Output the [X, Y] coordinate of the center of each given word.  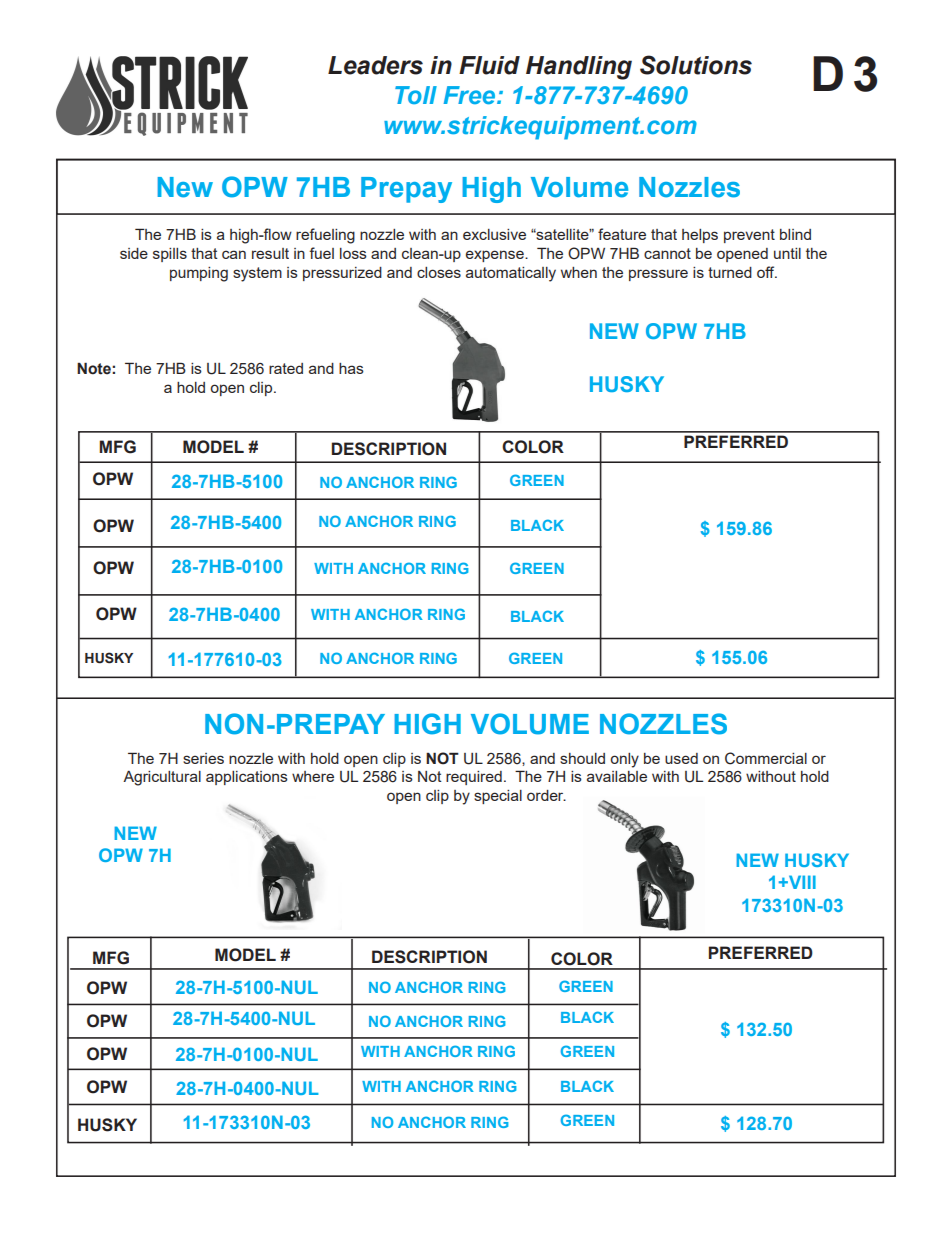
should [582, 758]
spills [170, 255]
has [351, 368]
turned [730, 272]
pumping [199, 274]
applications [247, 778]
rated [286, 368]
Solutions [696, 65]
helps [700, 236]
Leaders [375, 65]
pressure [658, 275]
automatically [511, 274]
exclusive [494, 234]
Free [469, 95]
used [681, 758]
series [203, 758]
